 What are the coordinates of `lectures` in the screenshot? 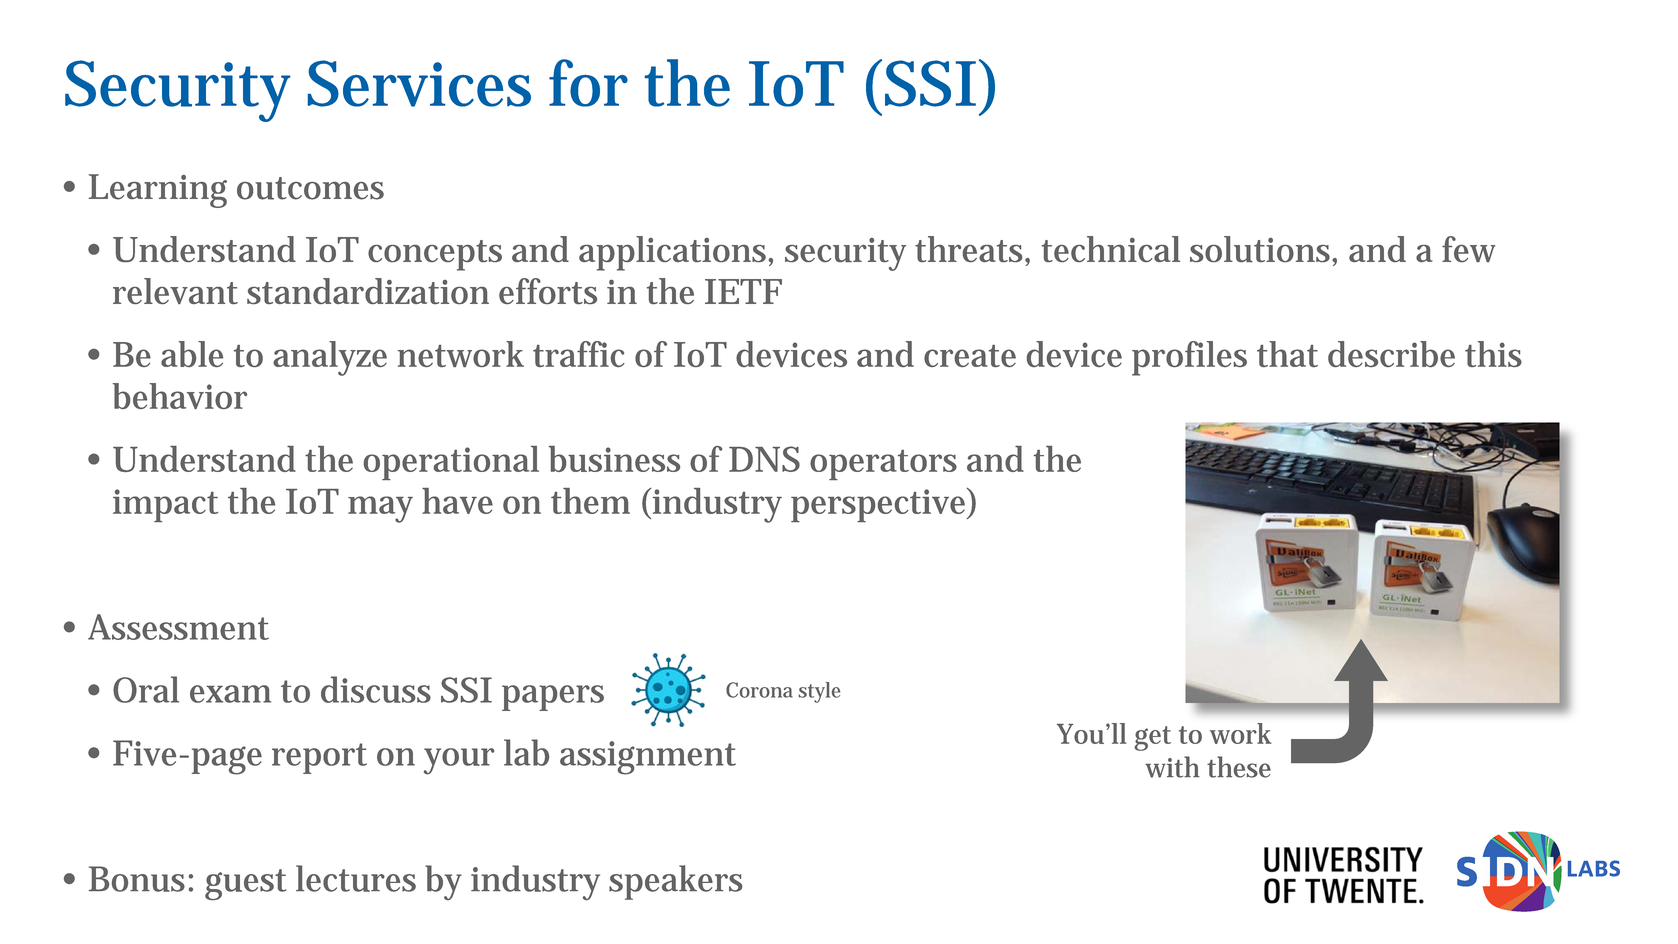 It's located at (356, 878).
